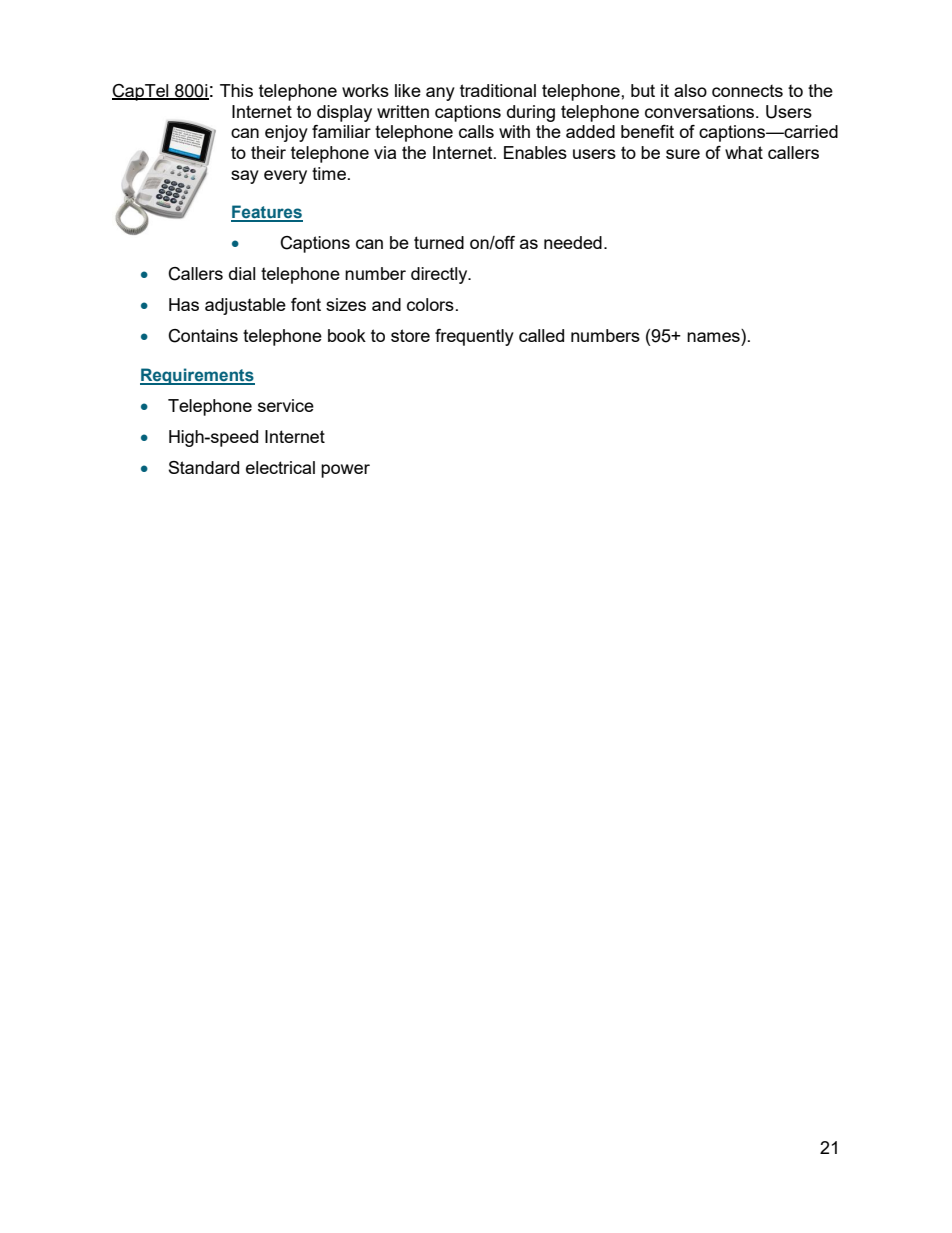 The width and height of the image is (952, 1233). I want to click on any, so click(440, 94).
